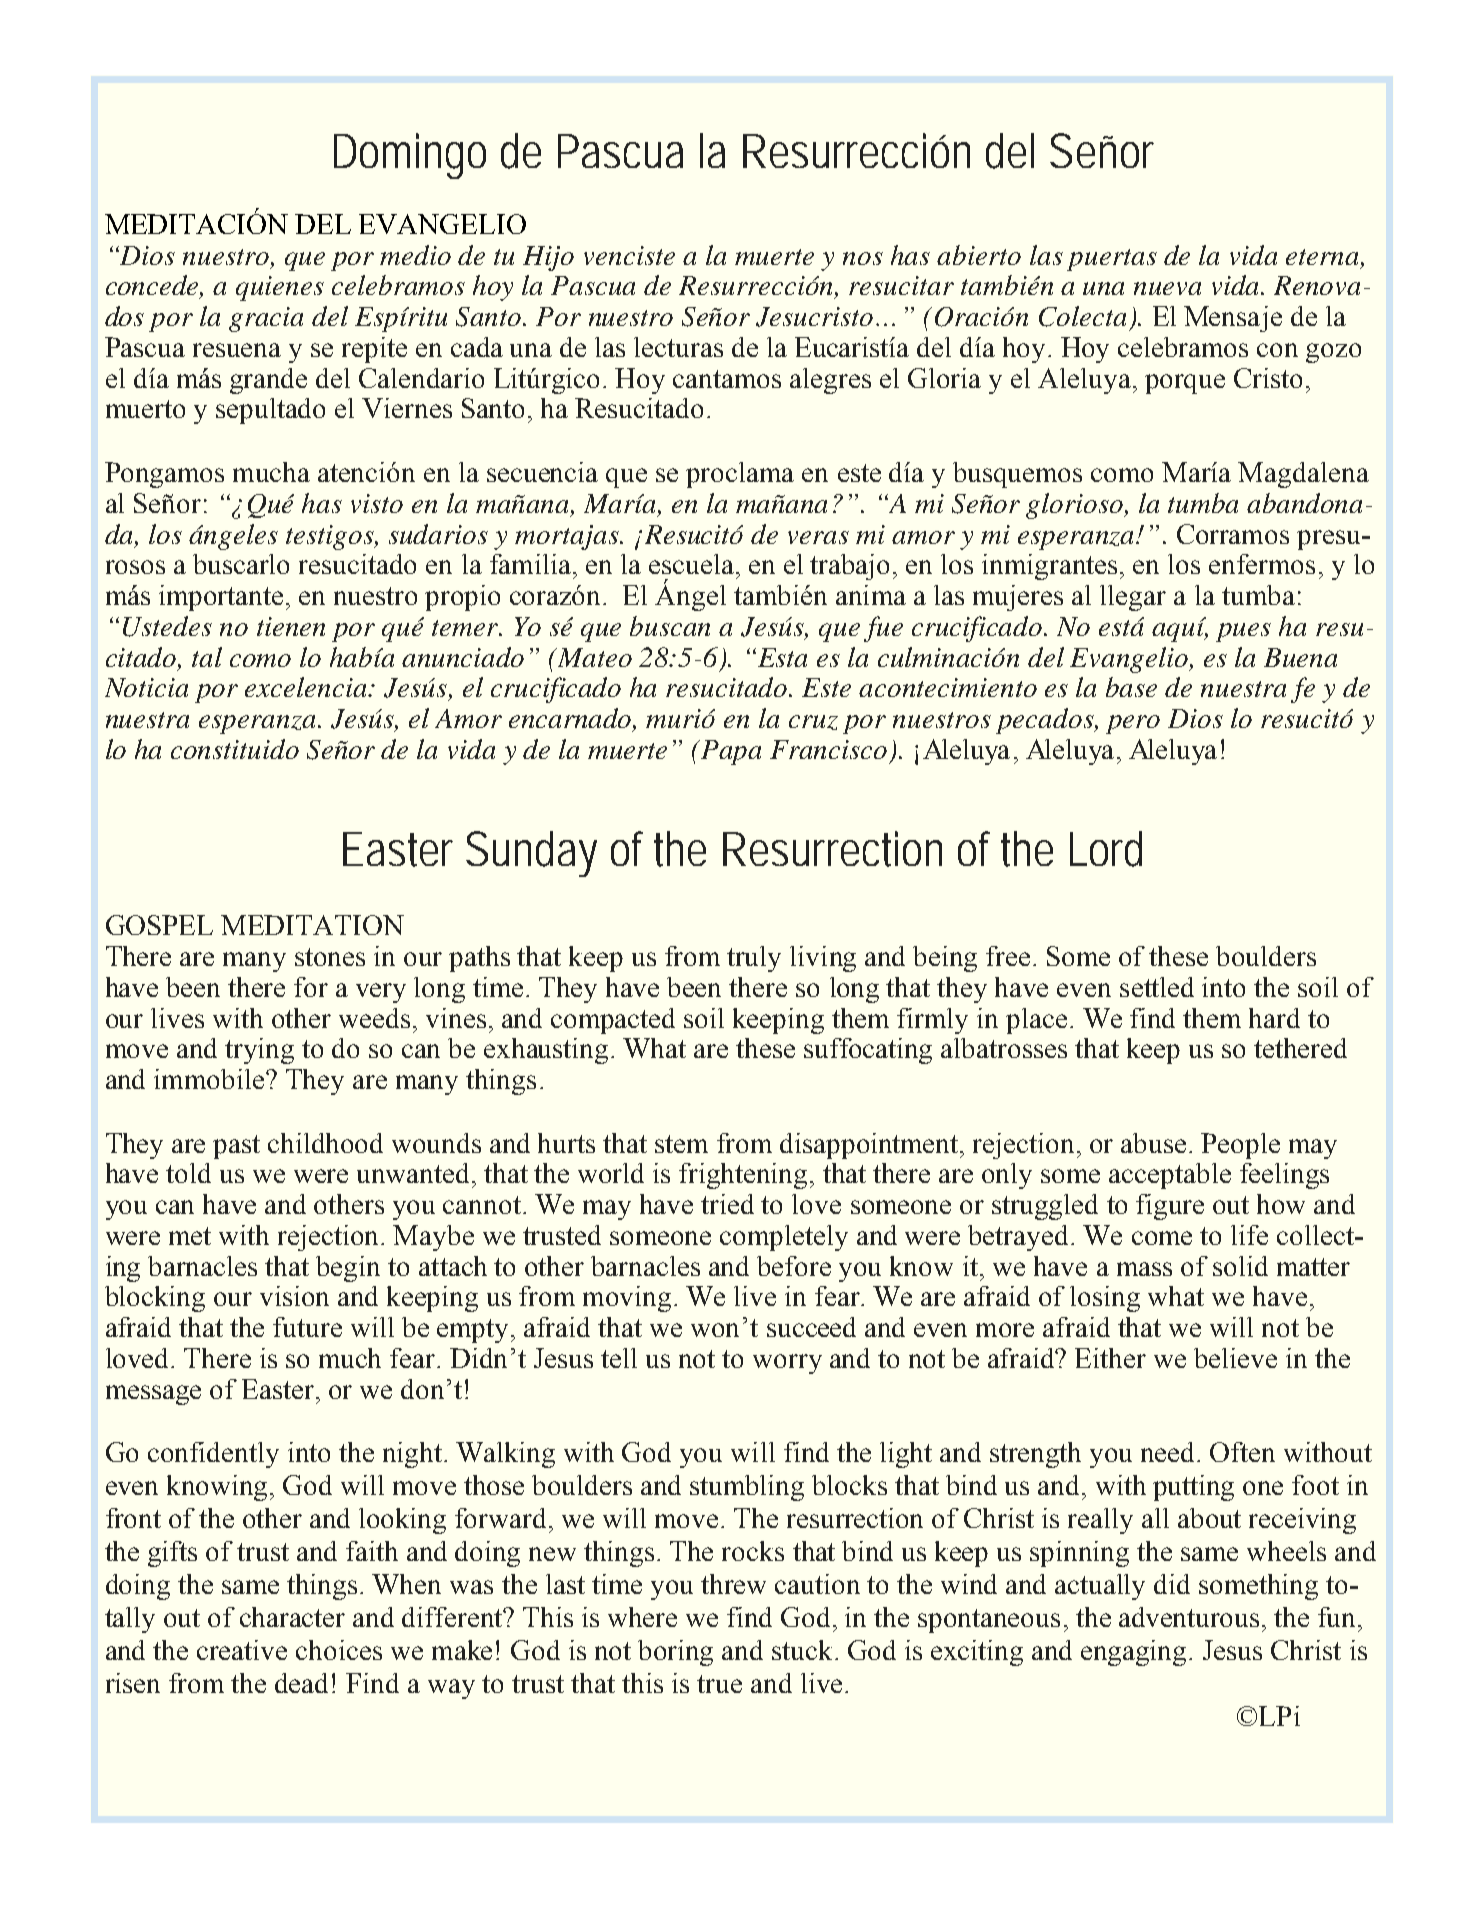 The height and width of the image is (1916, 1480). What do you see at coordinates (312, 925) in the image?
I see `MEDITATION` at bounding box center [312, 925].
